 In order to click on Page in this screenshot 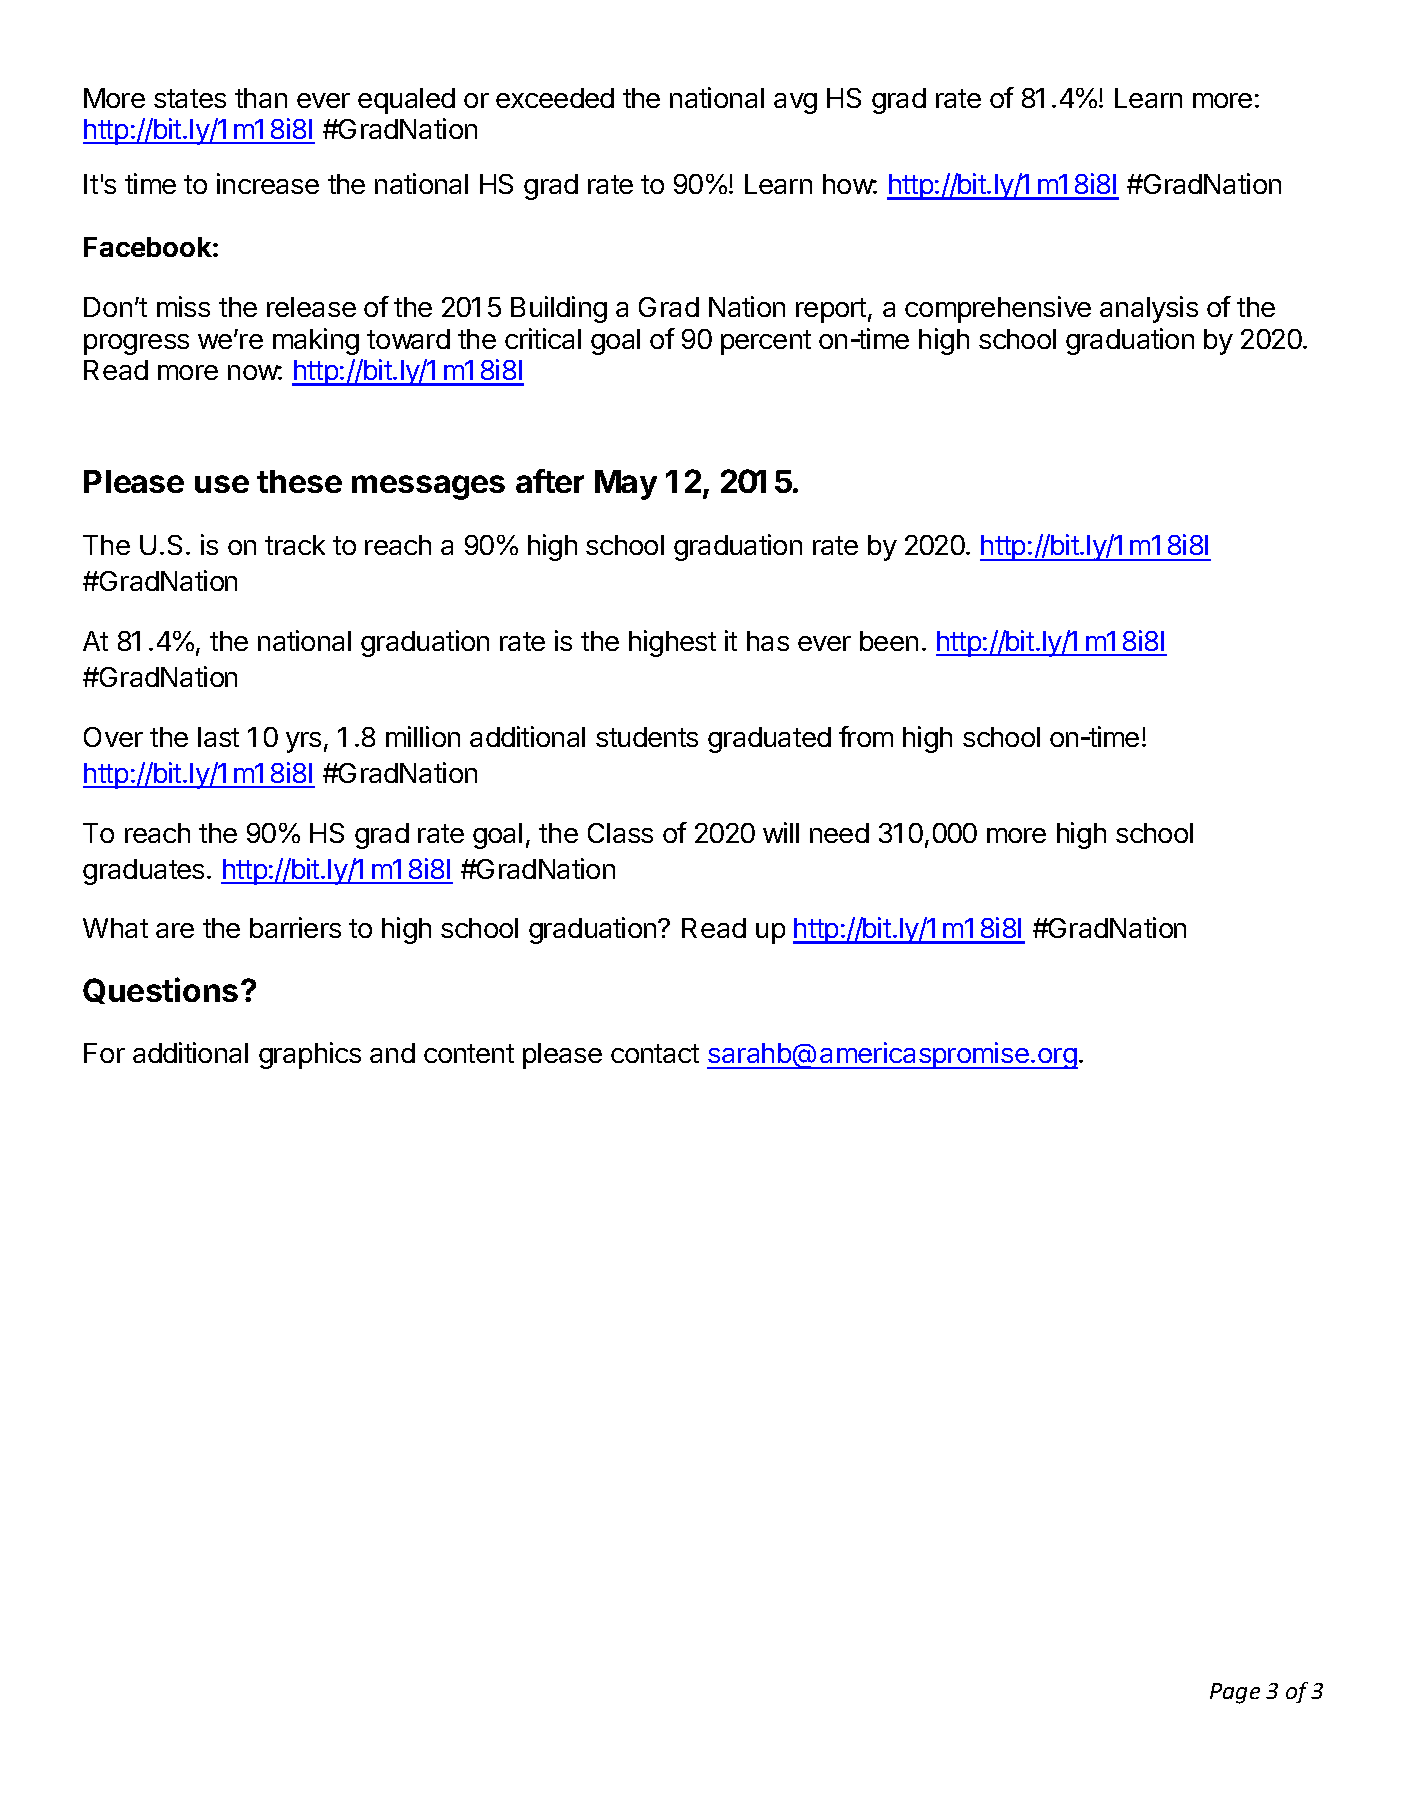, I will do `click(1235, 1693)`.
